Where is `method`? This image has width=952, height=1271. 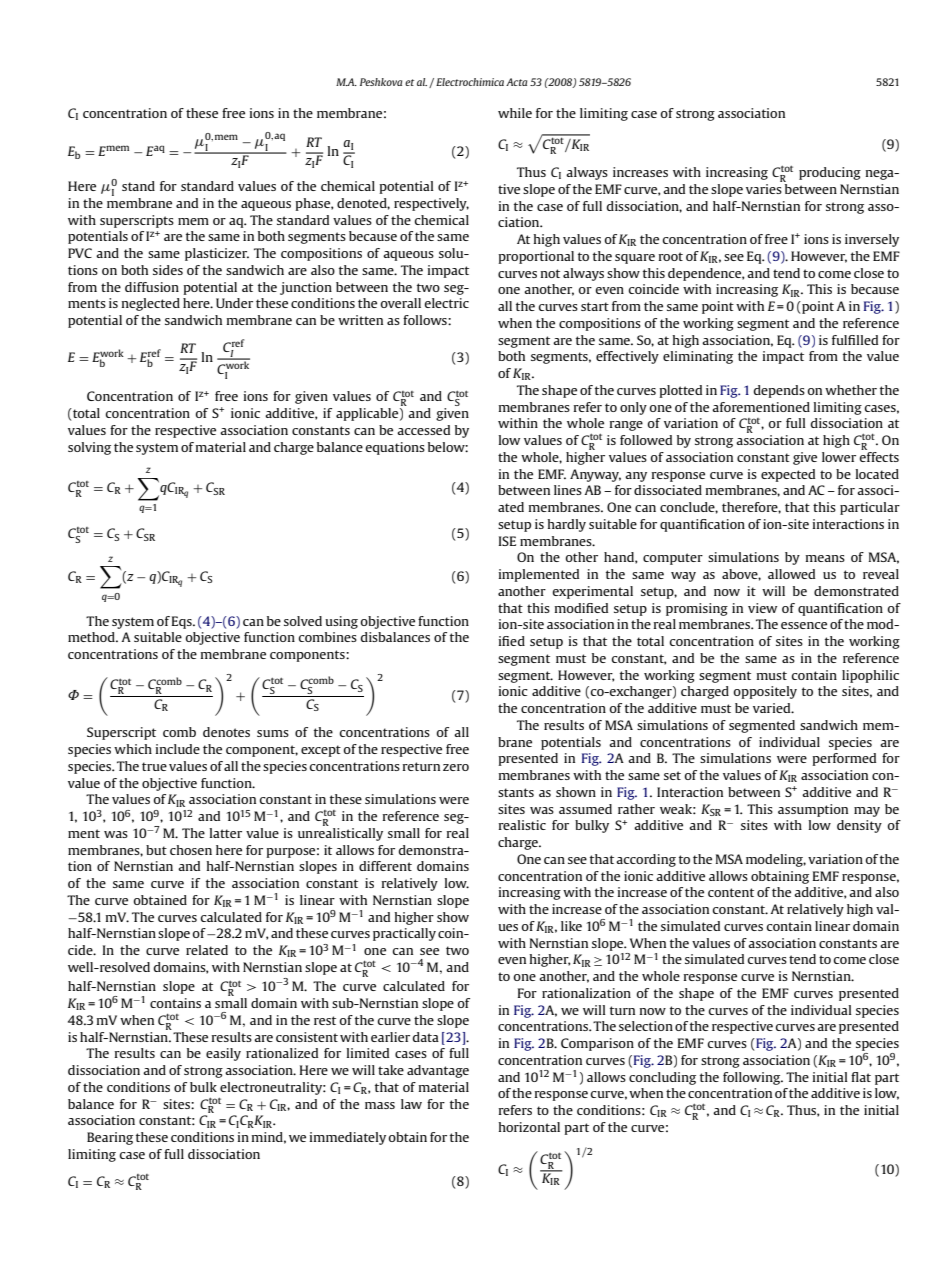 method is located at coordinates (92, 637).
